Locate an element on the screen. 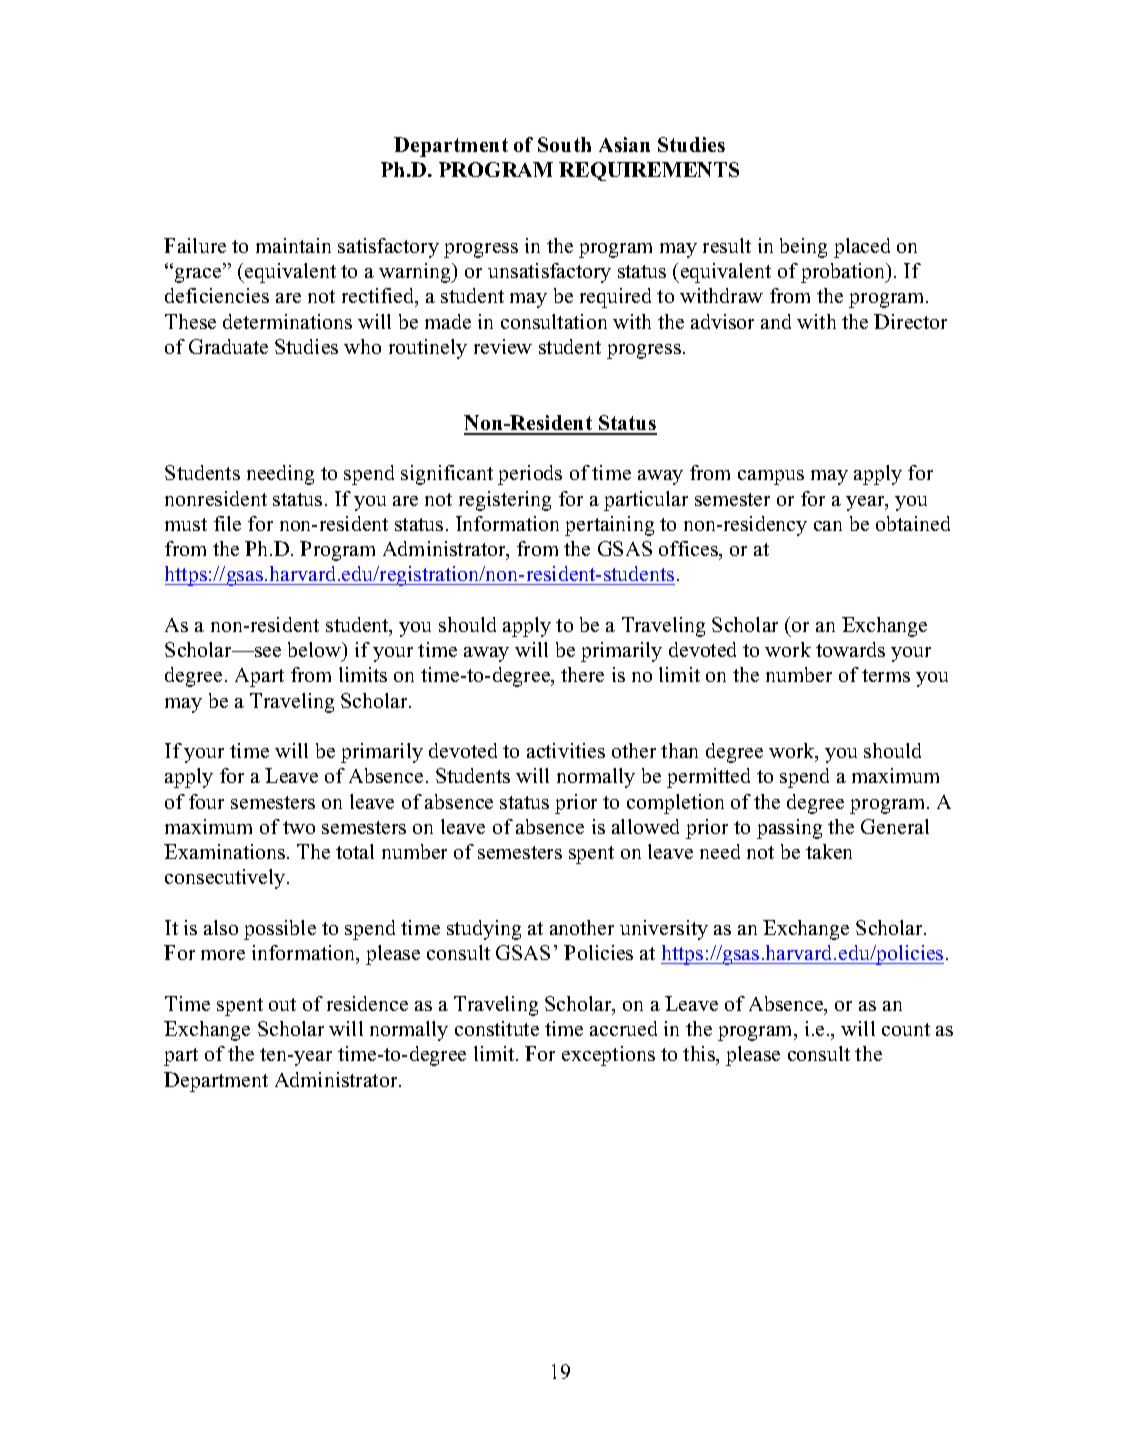  review is located at coordinates (503, 346).
